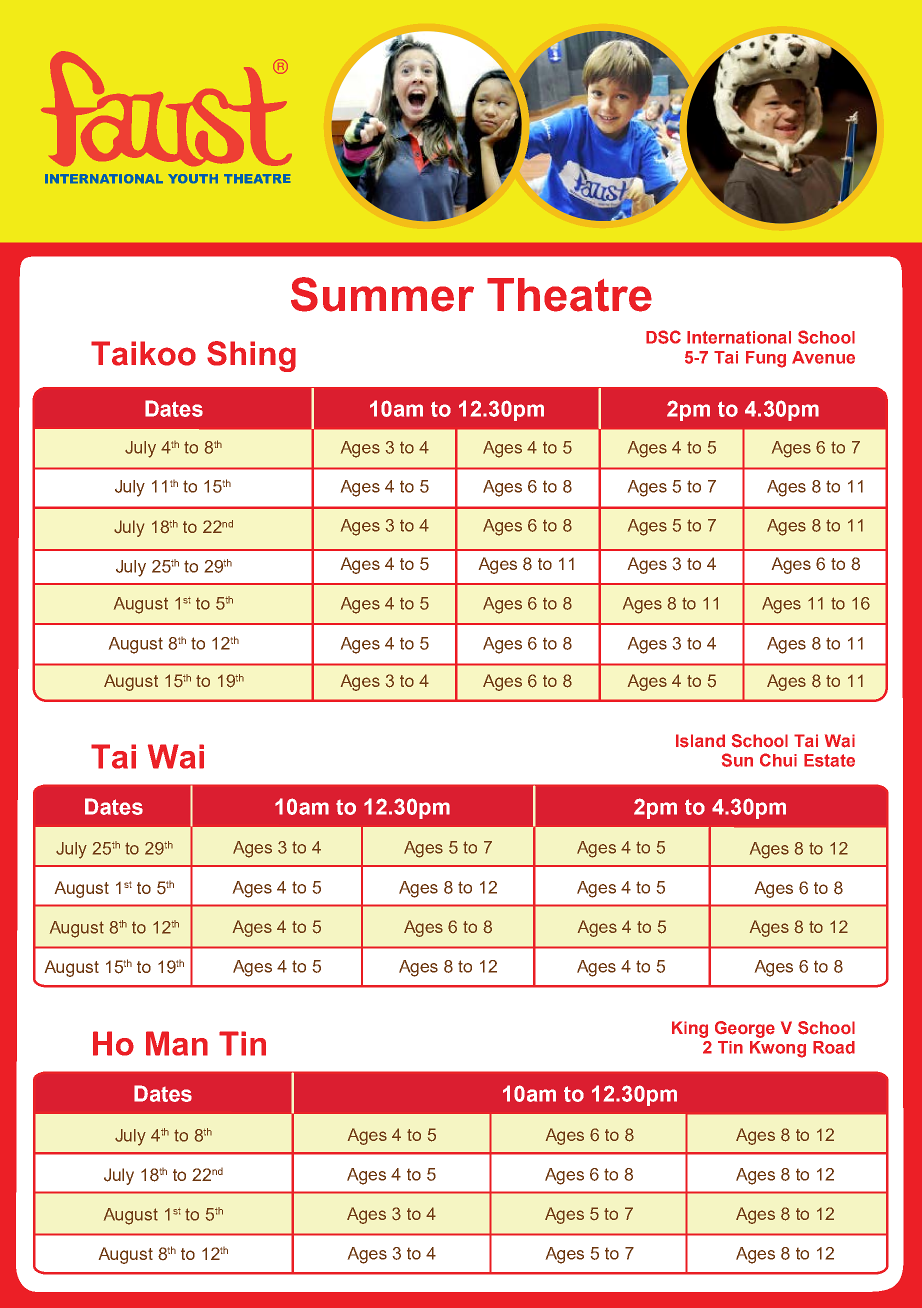 The width and height of the document is (922, 1308). I want to click on Theatre, so click(569, 295).
